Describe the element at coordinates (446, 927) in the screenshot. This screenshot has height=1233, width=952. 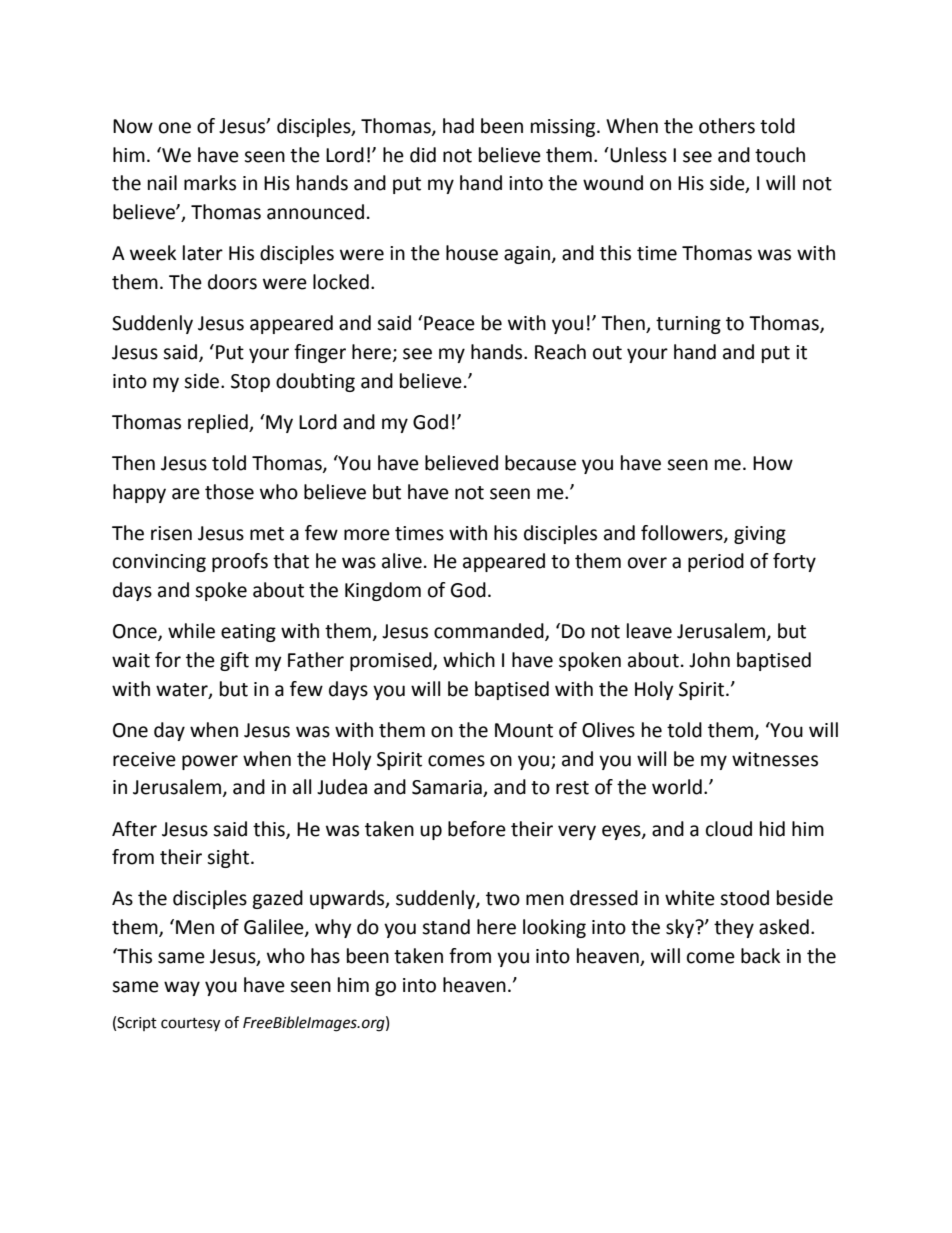
I see `stand` at that location.
